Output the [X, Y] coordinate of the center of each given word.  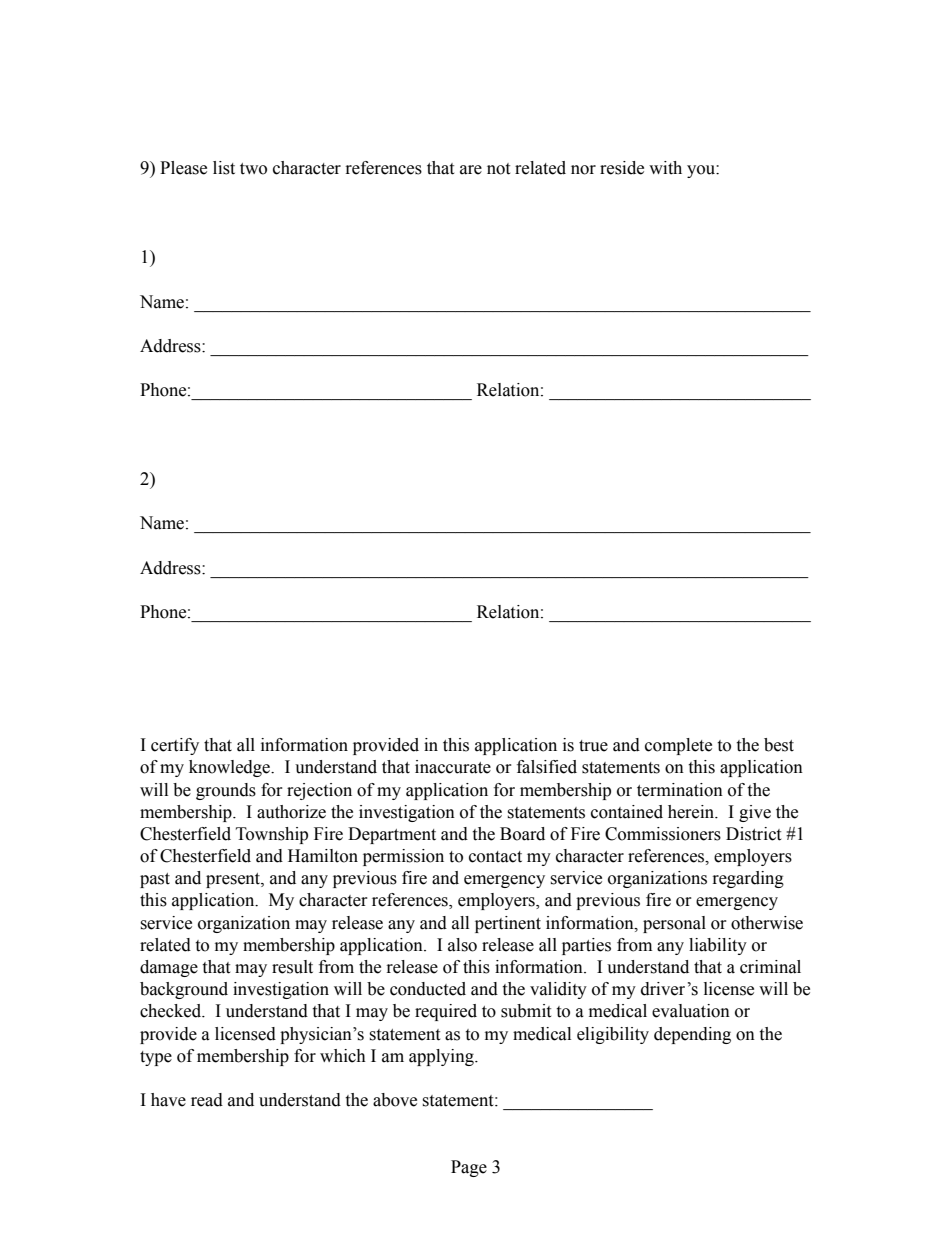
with [665, 168]
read [207, 1100]
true [593, 746]
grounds [226, 791]
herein [692, 812]
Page [469, 1168]
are [471, 170]
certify [175, 746]
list [224, 168]
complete [678, 746]
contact [495, 857]
